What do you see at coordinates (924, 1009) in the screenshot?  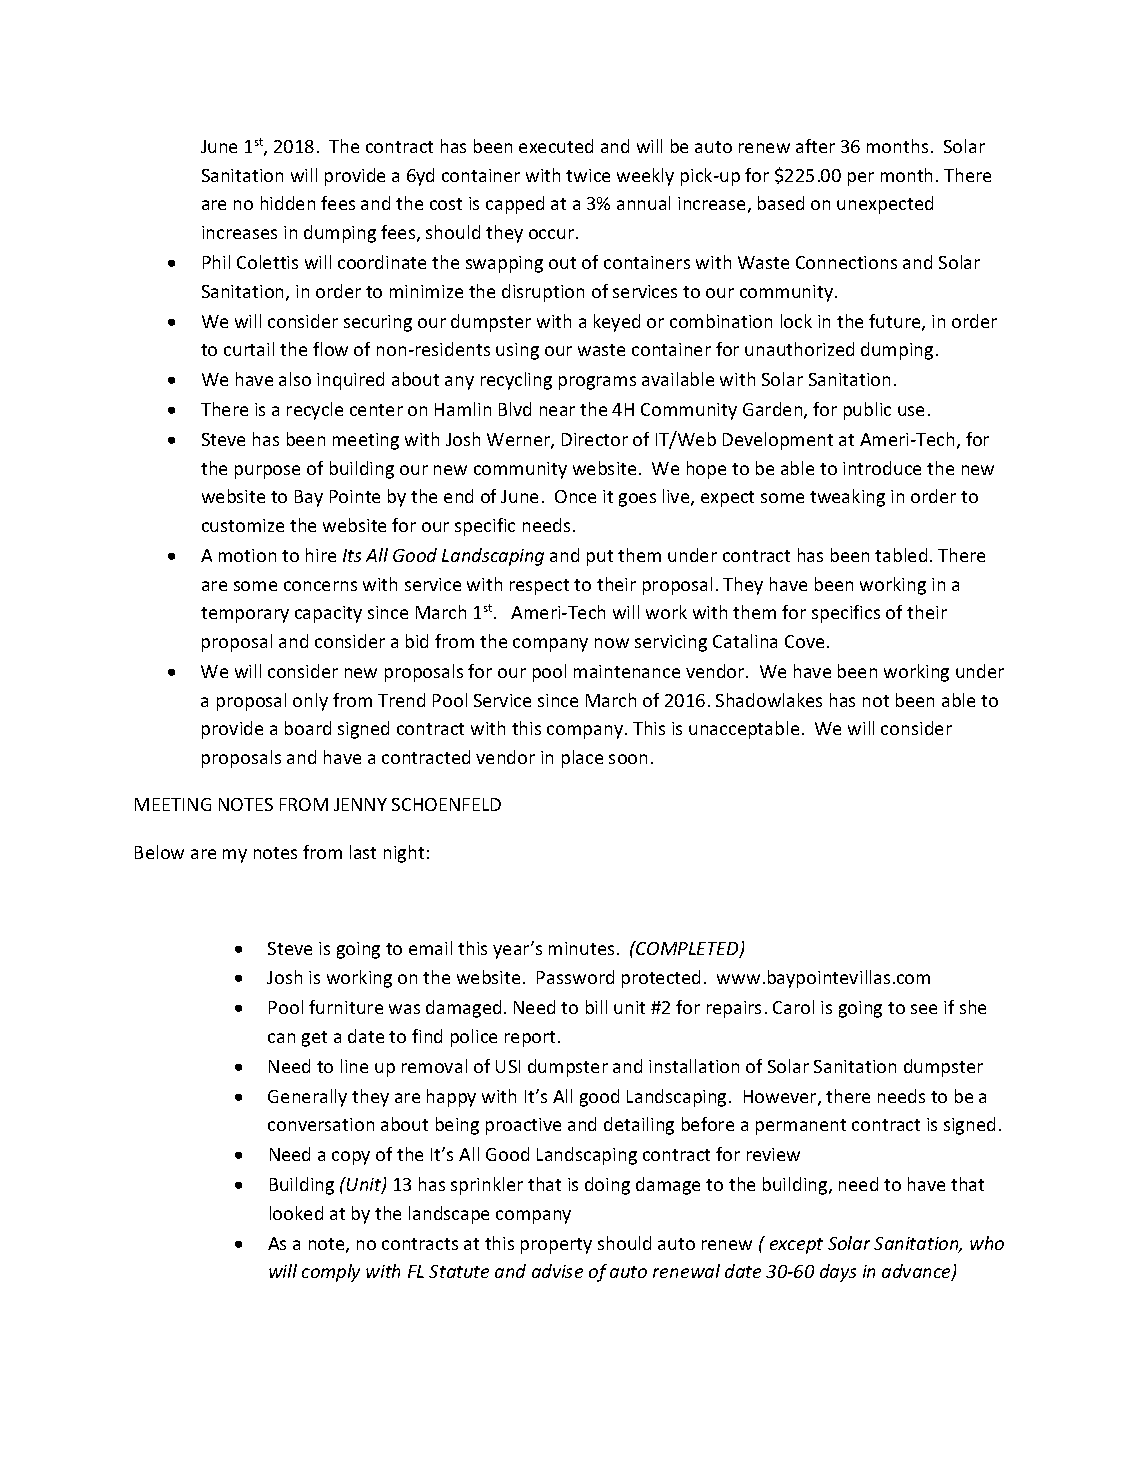 I see `see` at bounding box center [924, 1009].
